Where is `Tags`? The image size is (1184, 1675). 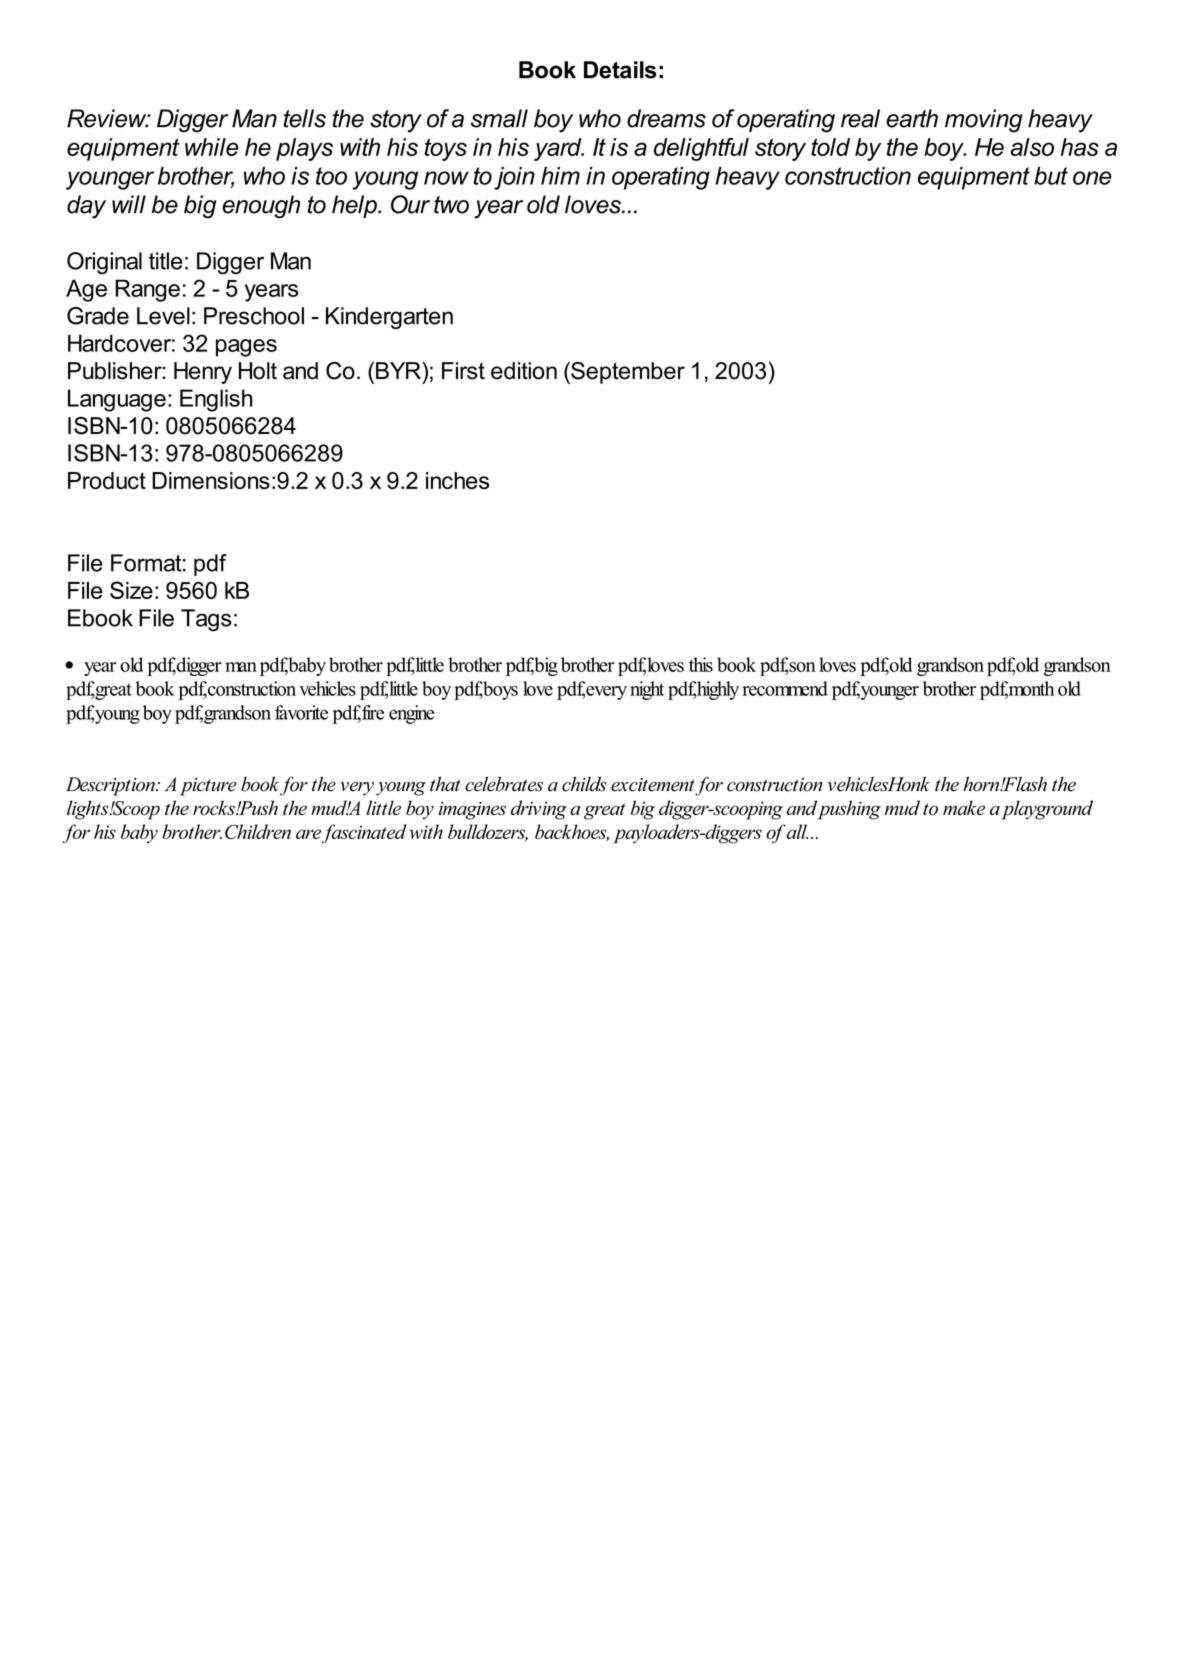 Tags is located at coordinates (206, 620).
